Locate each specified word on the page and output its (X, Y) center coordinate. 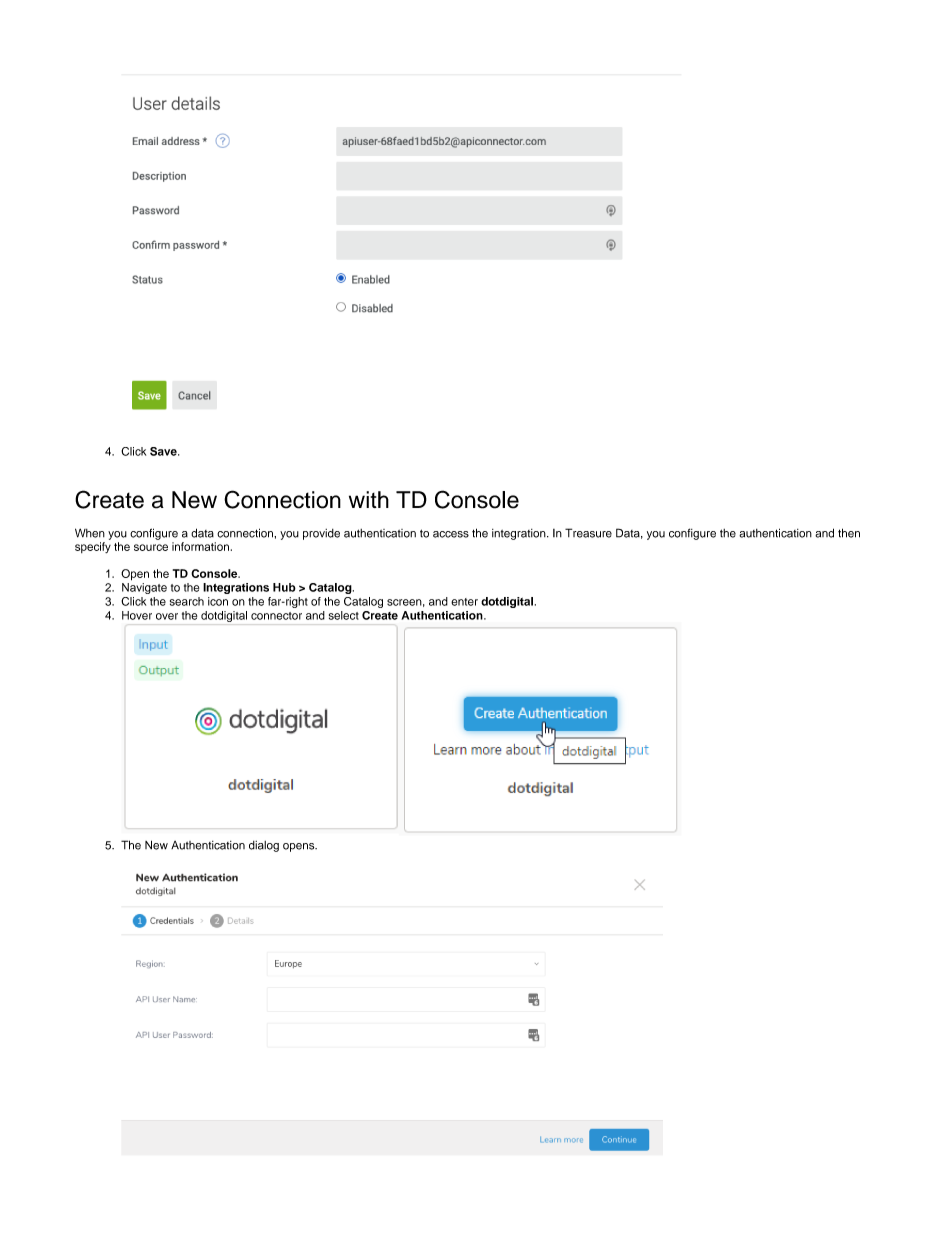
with (369, 499)
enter (464, 602)
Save (164, 451)
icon (218, 601)
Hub (284, 587)
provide (321, 534)
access (451, 534)
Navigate (144, 588)
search (187, 601)
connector (276, 616)
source (151, 547)
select (344, 615)
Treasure (588, 533)
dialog (264, 846)
